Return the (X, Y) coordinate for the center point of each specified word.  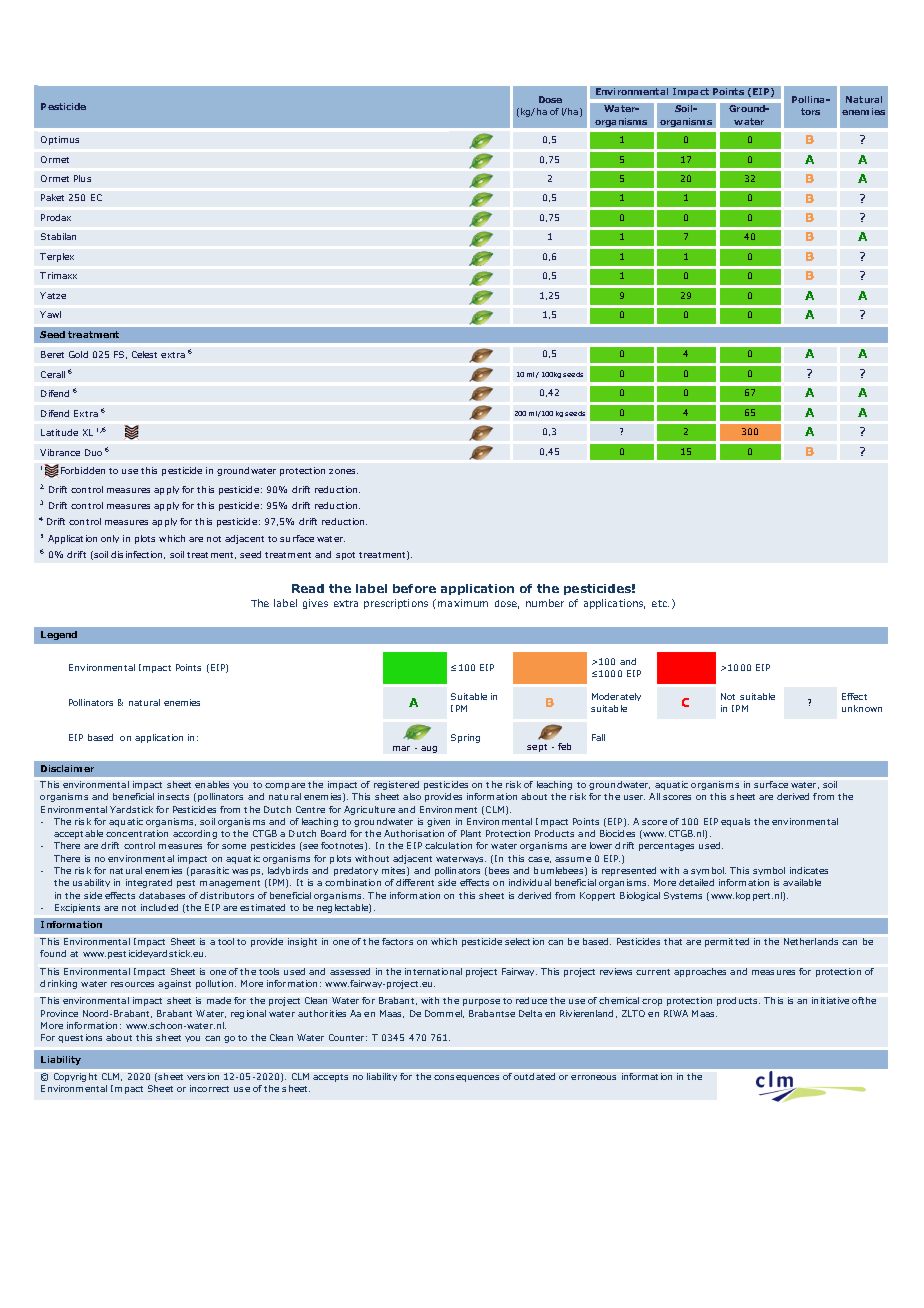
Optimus (60, 140)
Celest (144, 354)
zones (343, 471)
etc (660, 603)
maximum (463, 603)
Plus (82, 178)
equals (735, 822)
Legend (59, 635)
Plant (471, 833)
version (203, 1076)
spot (345, 556)
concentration (137, 833)
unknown (862, 708)
